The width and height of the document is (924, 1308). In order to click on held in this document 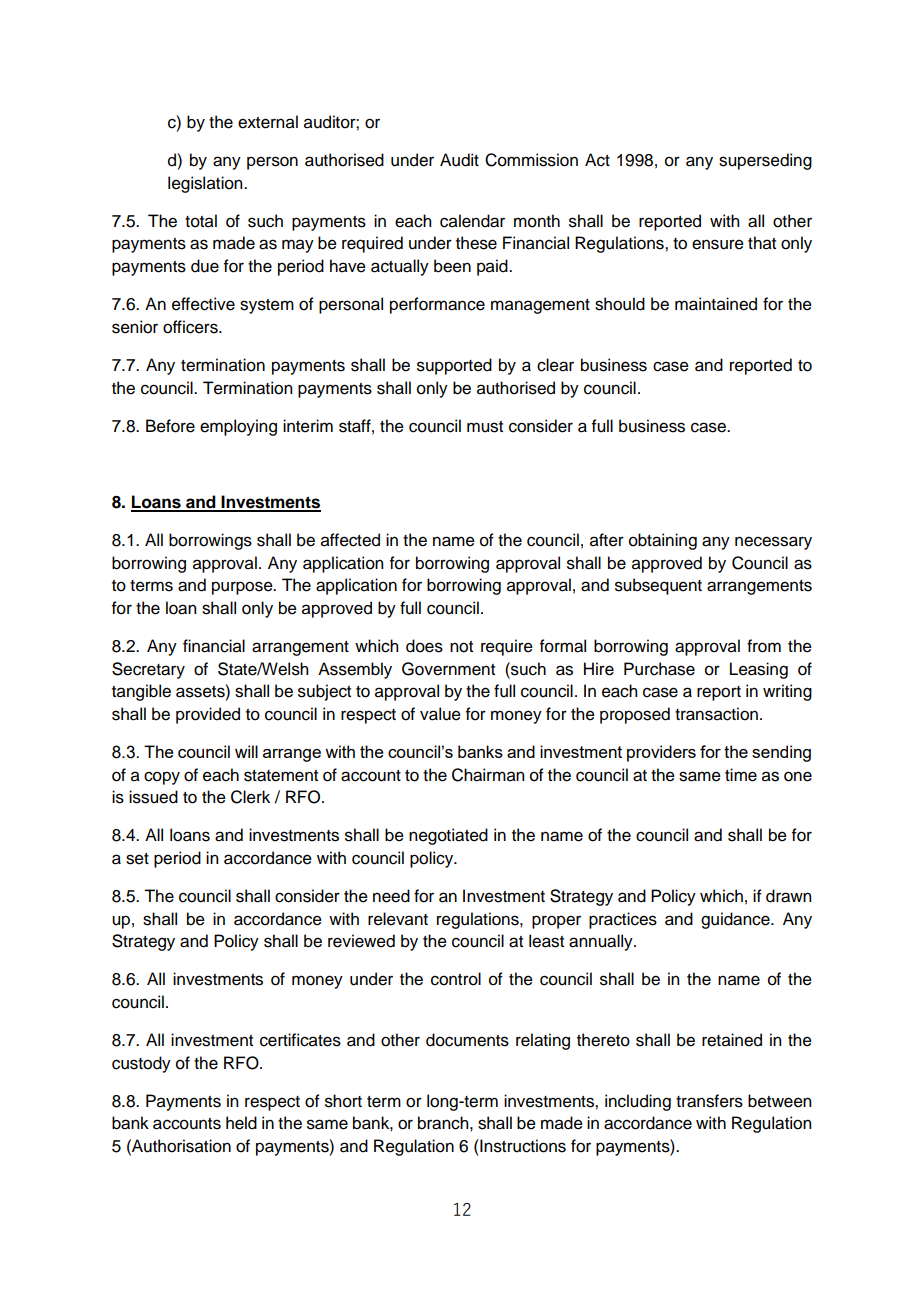, I will do `click(241, 1123)`.
